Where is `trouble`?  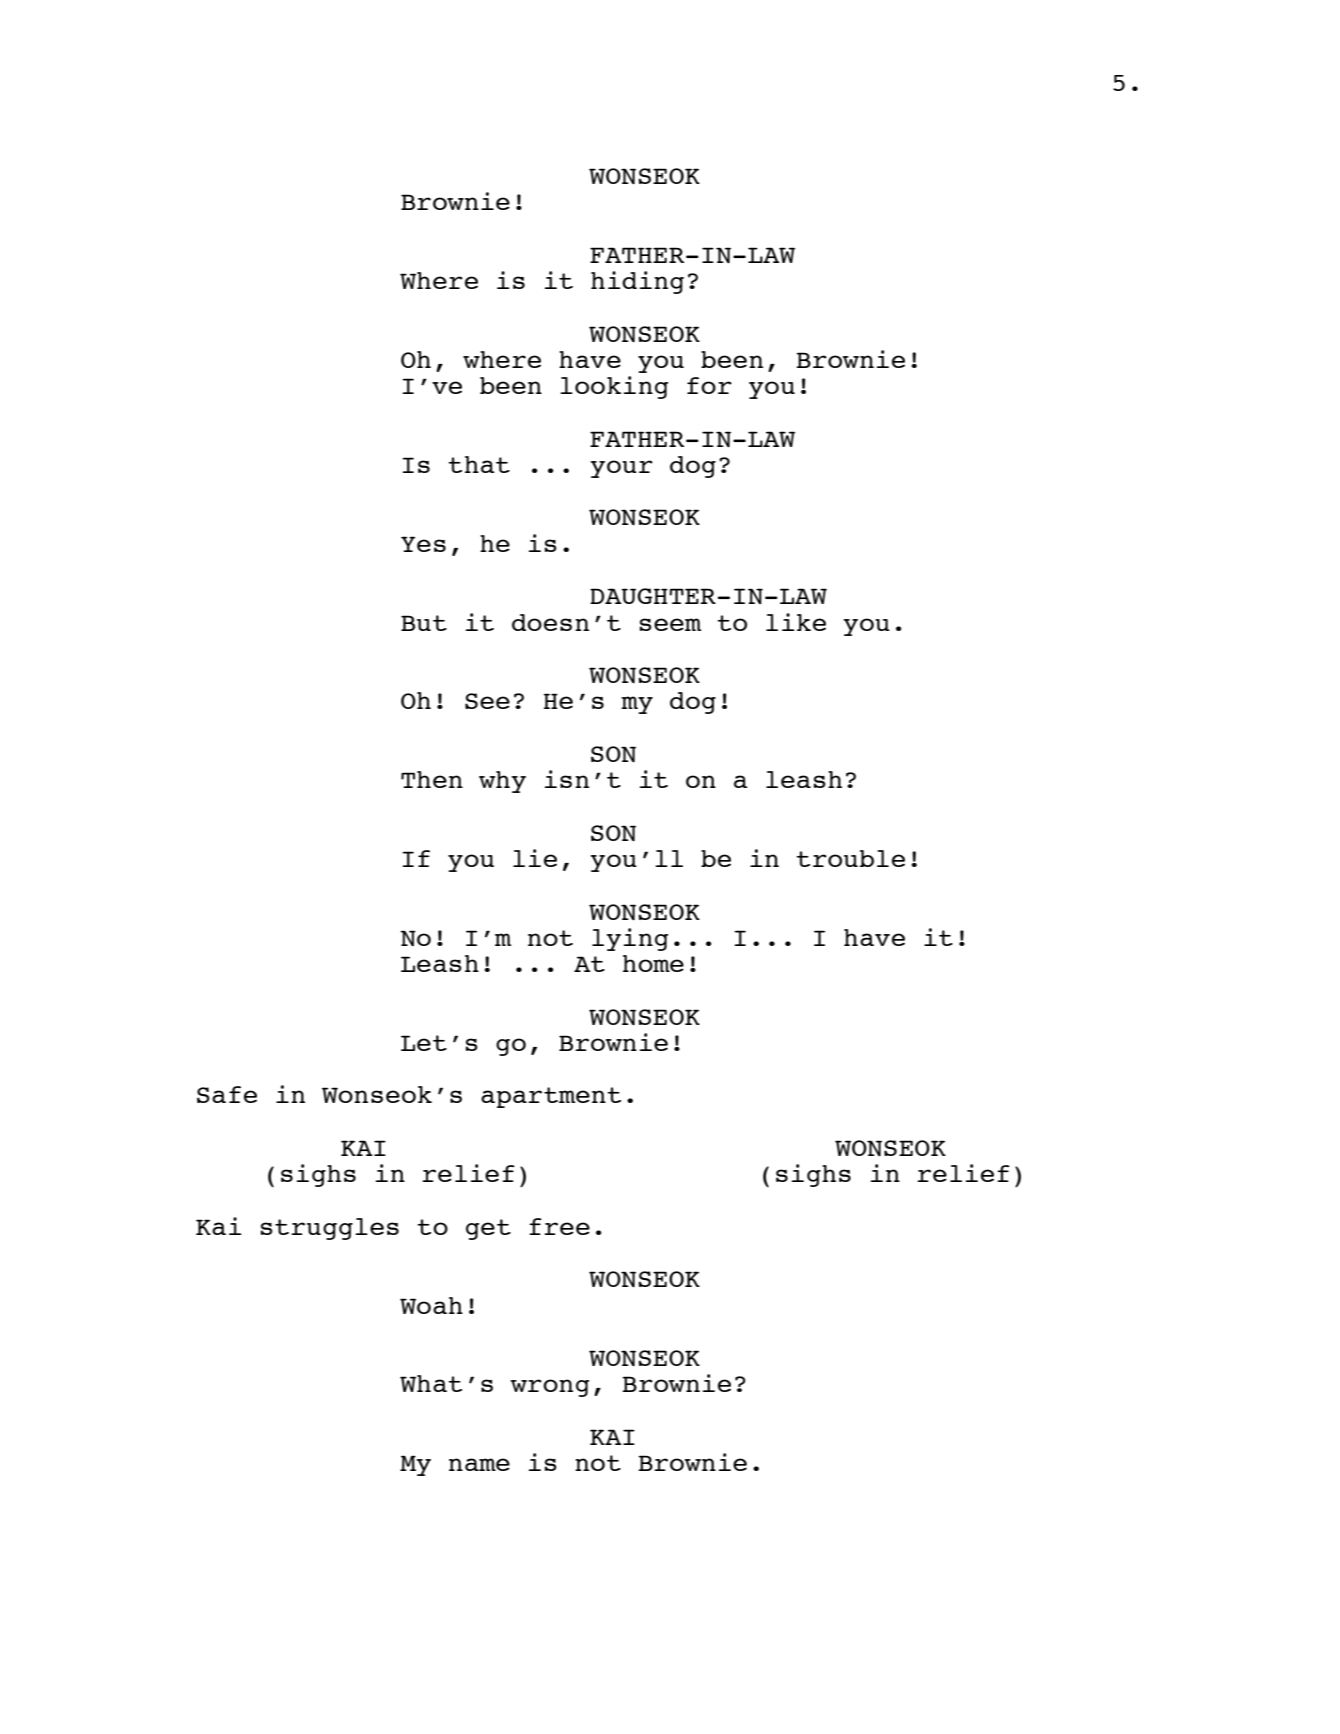 trouble is located at coordinates (850, 858).
